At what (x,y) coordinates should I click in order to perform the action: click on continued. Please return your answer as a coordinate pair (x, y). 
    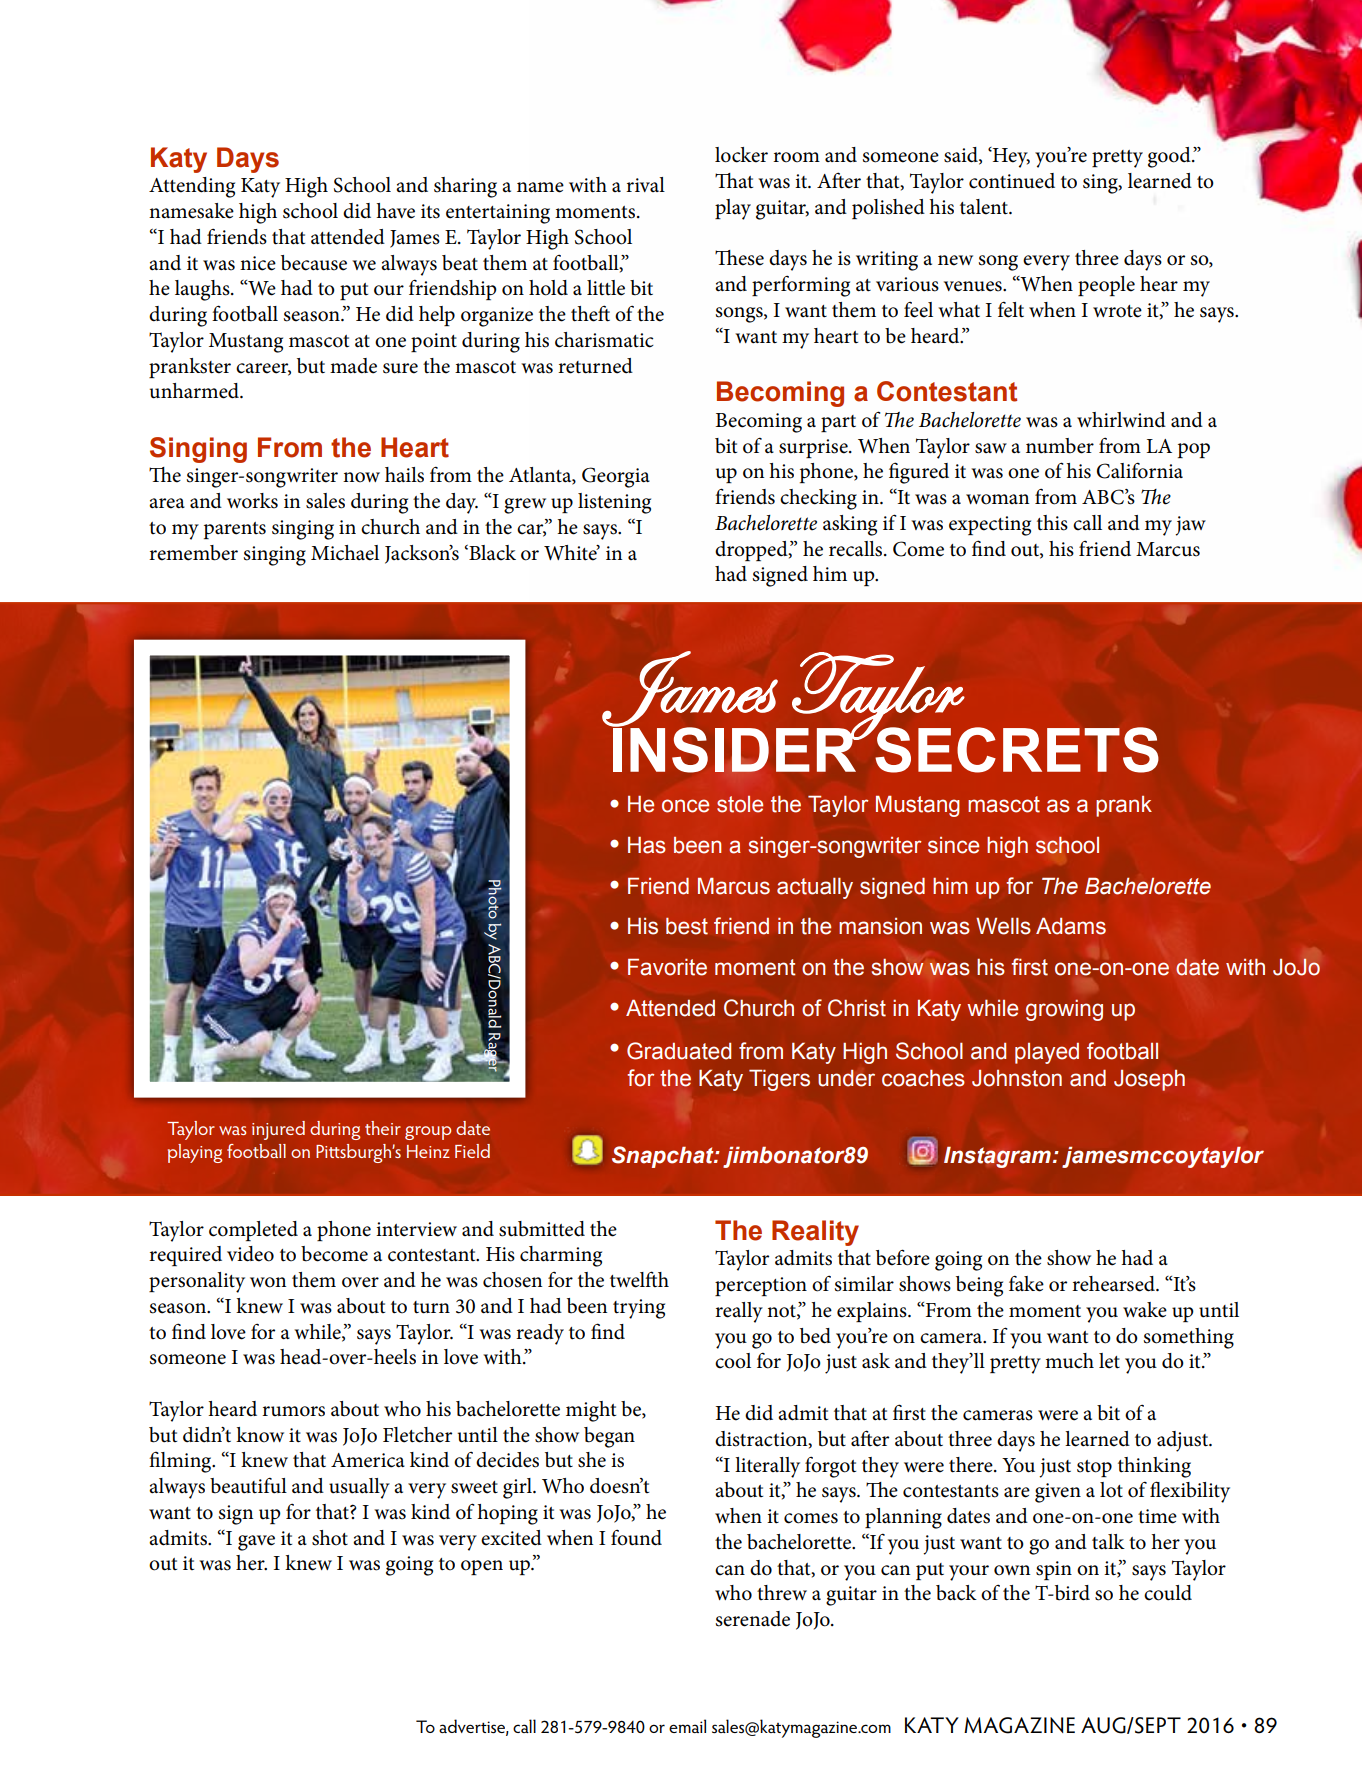
    Looking at the image, I should click on (1012, 181).
